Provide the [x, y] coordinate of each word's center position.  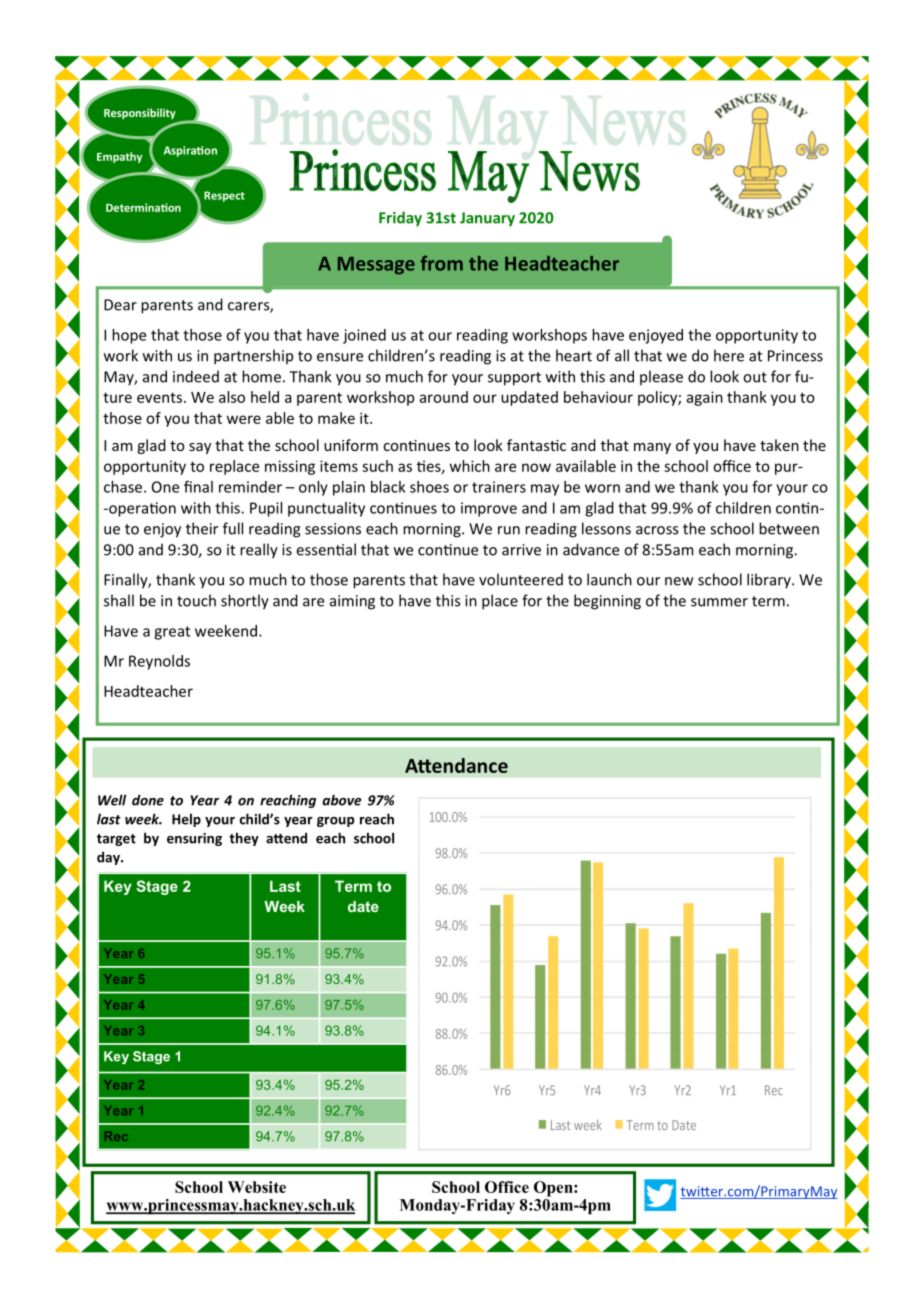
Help [186, 820]
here [729, 355]
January [487, 219]
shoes [429, 487]
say [200, 448]
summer [719, 602]
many [652, 448]
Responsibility [140, 113]
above [342, 800]
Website [257, 1187]
